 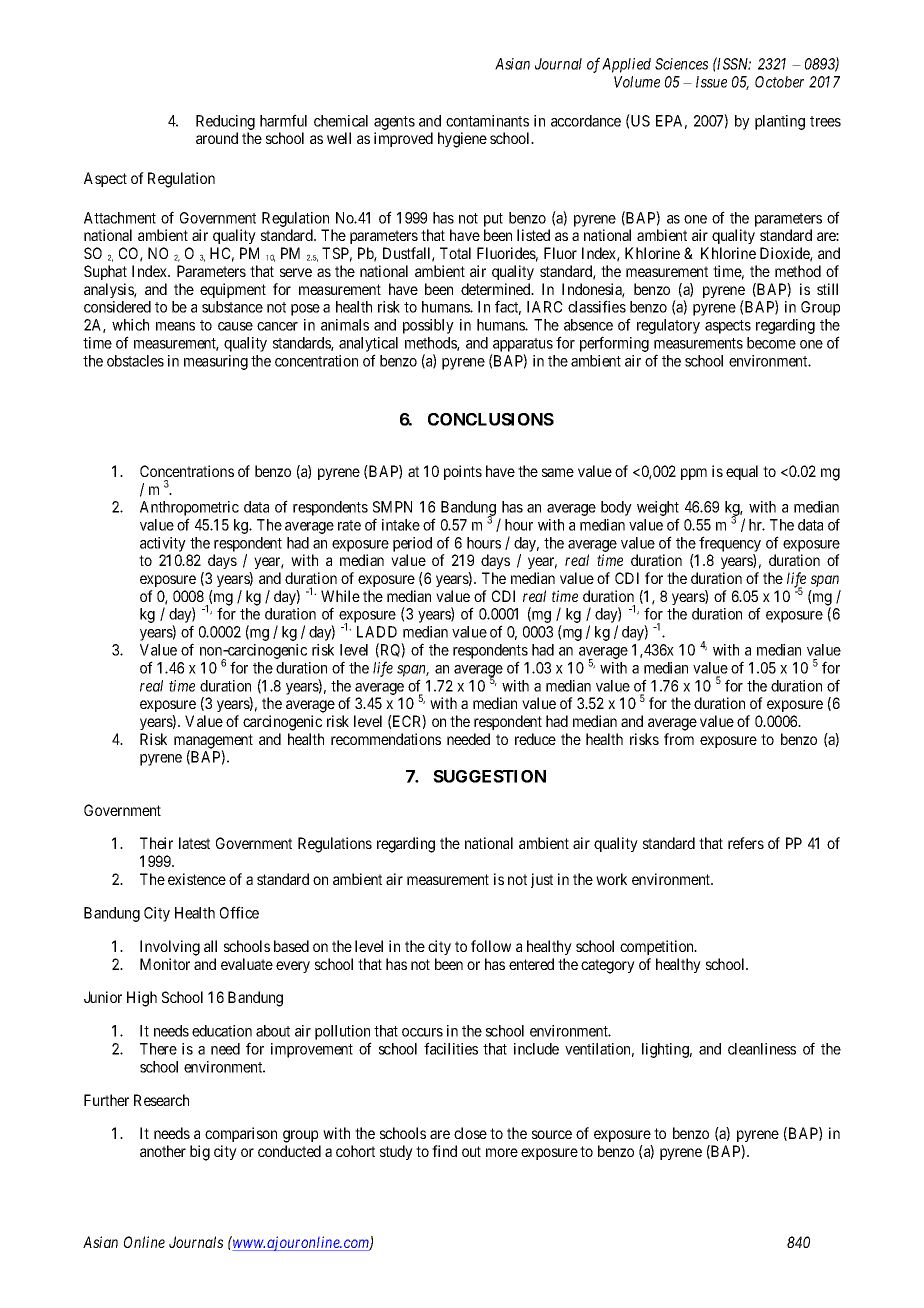 What do you see at coordinates (771, 343) in the screenshot?
I see `become` at bounding box center [771, 343].
